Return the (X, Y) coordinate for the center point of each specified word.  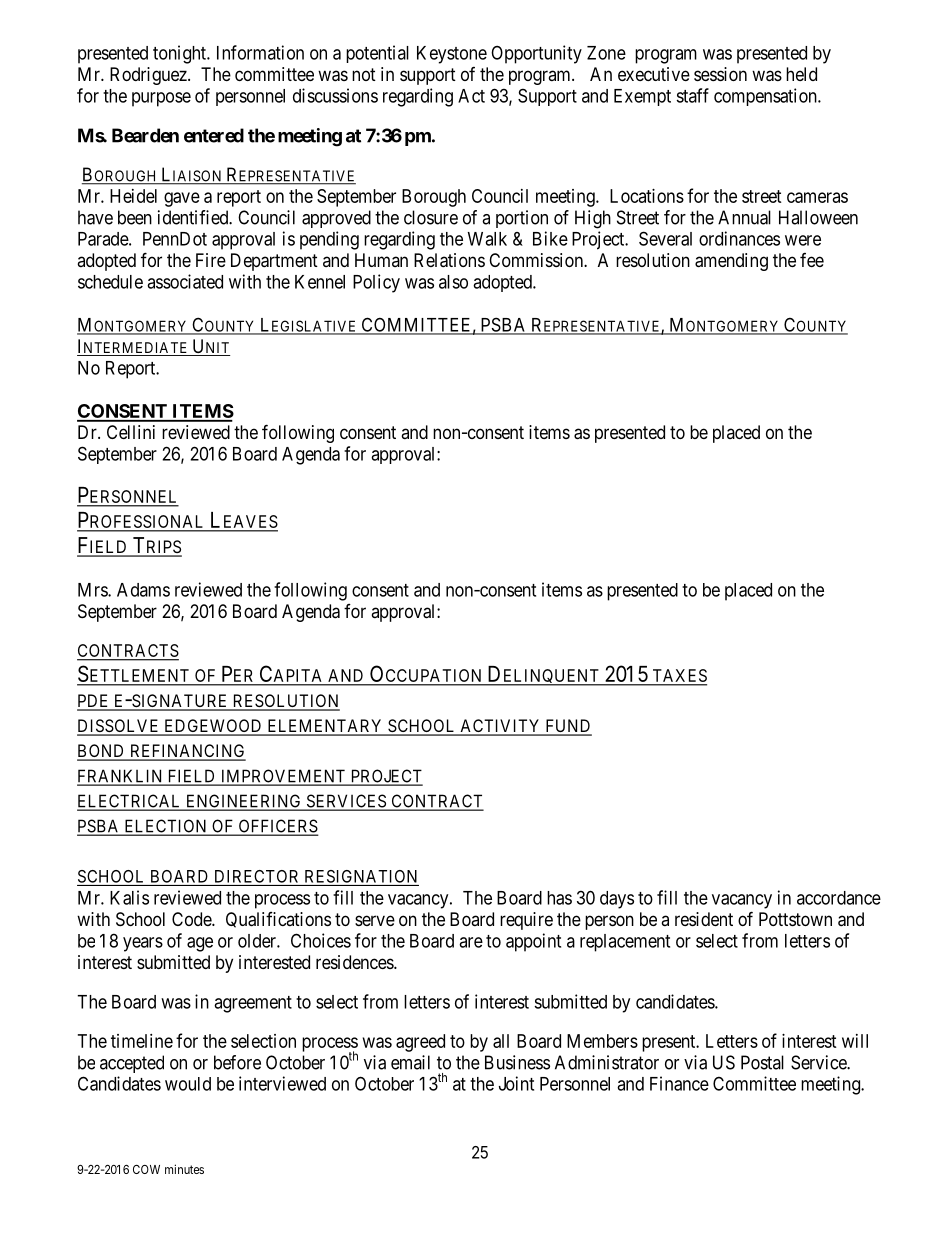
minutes (184, 1169)
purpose (161, 99)
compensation (766, 97)
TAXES (678, 677)
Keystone (452, 55)
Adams (143, 590)
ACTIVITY (500, 727)
